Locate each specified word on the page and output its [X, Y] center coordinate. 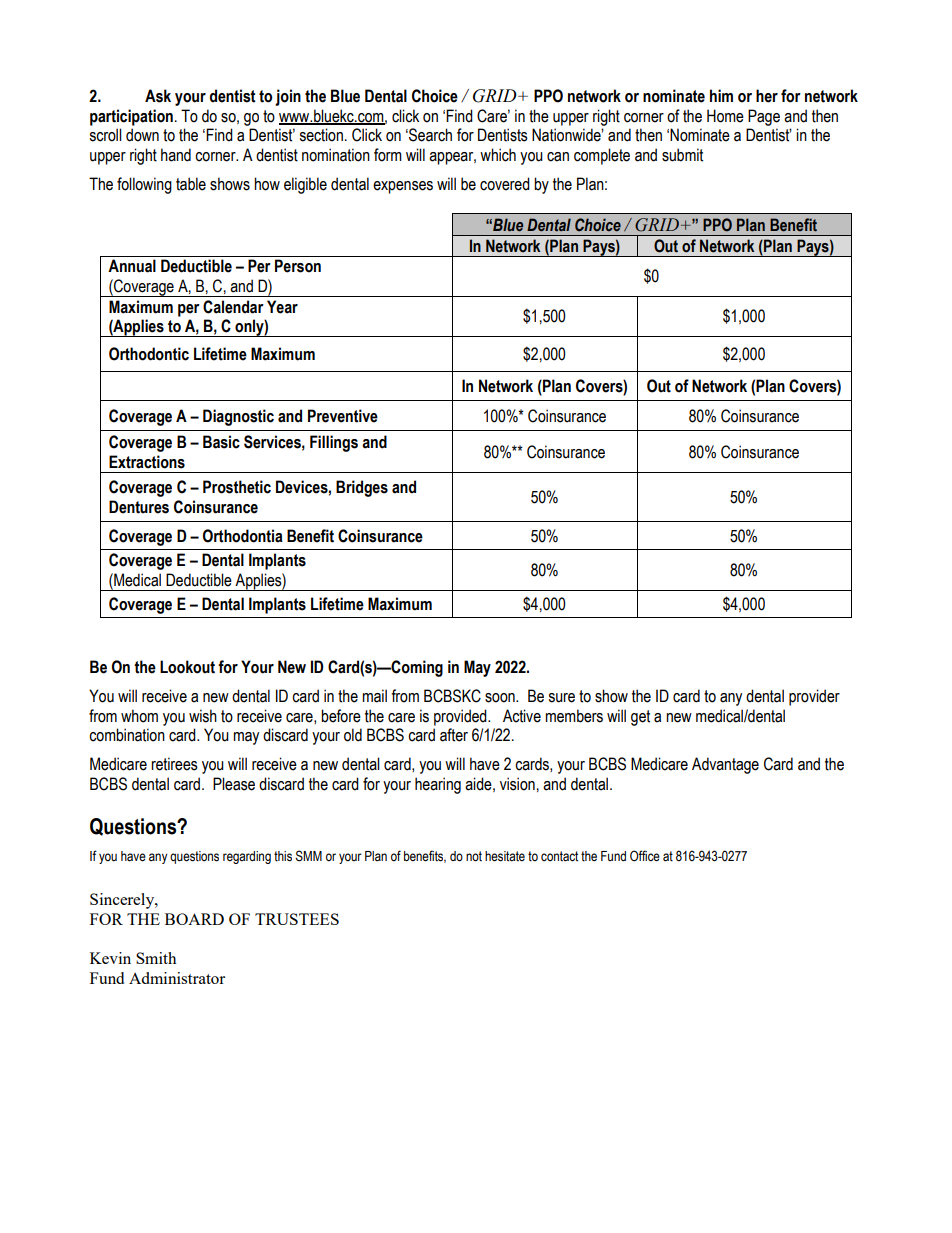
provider [814, 697]
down [142, 135]
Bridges [362, 488]
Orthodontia [243, 536]
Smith [156, 958]
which [498, 155]
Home [725, 116]
